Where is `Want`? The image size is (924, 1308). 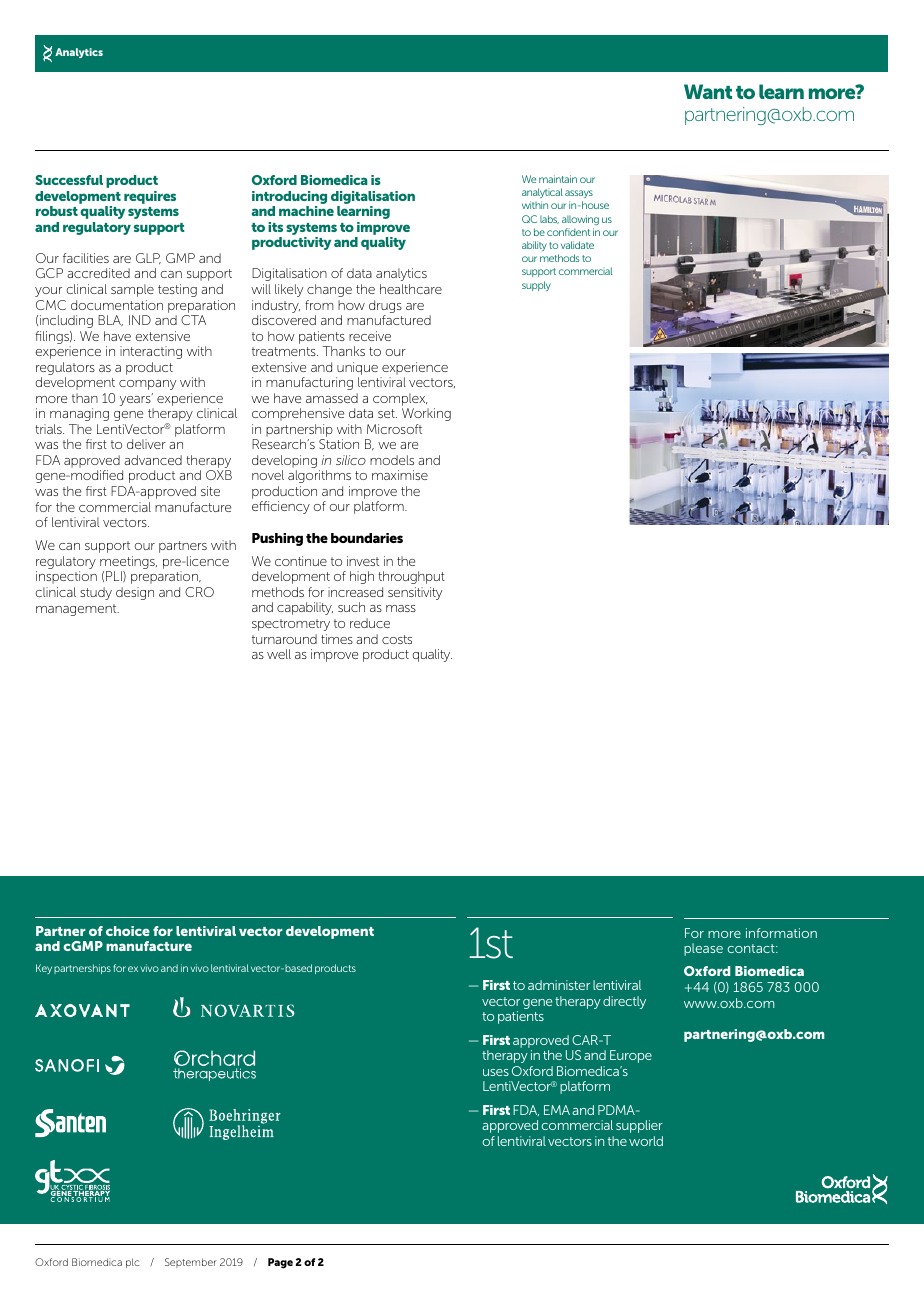 Want is located at coordinates (708, 91).
